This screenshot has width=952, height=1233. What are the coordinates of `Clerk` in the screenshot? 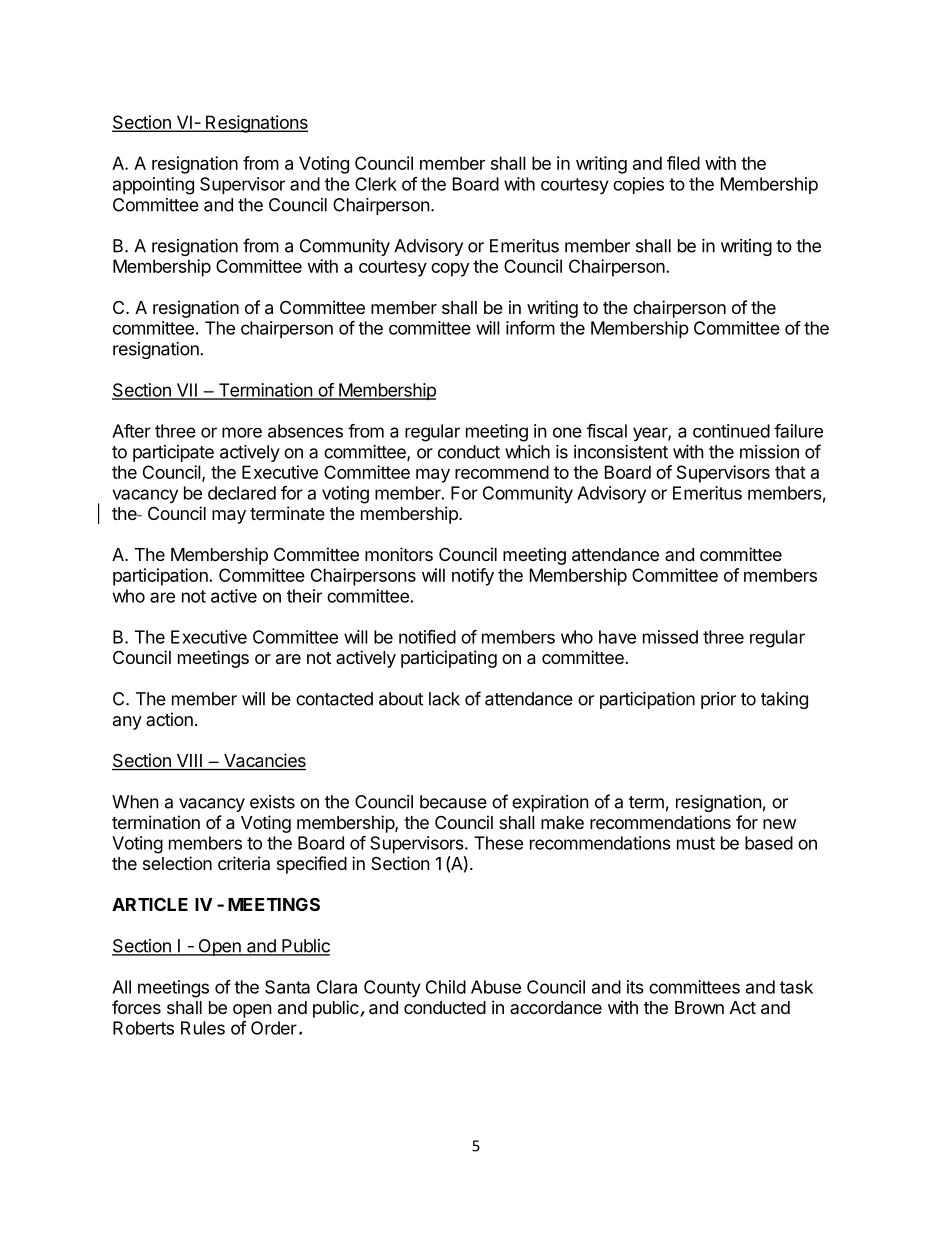 It's located at (376, 184).
